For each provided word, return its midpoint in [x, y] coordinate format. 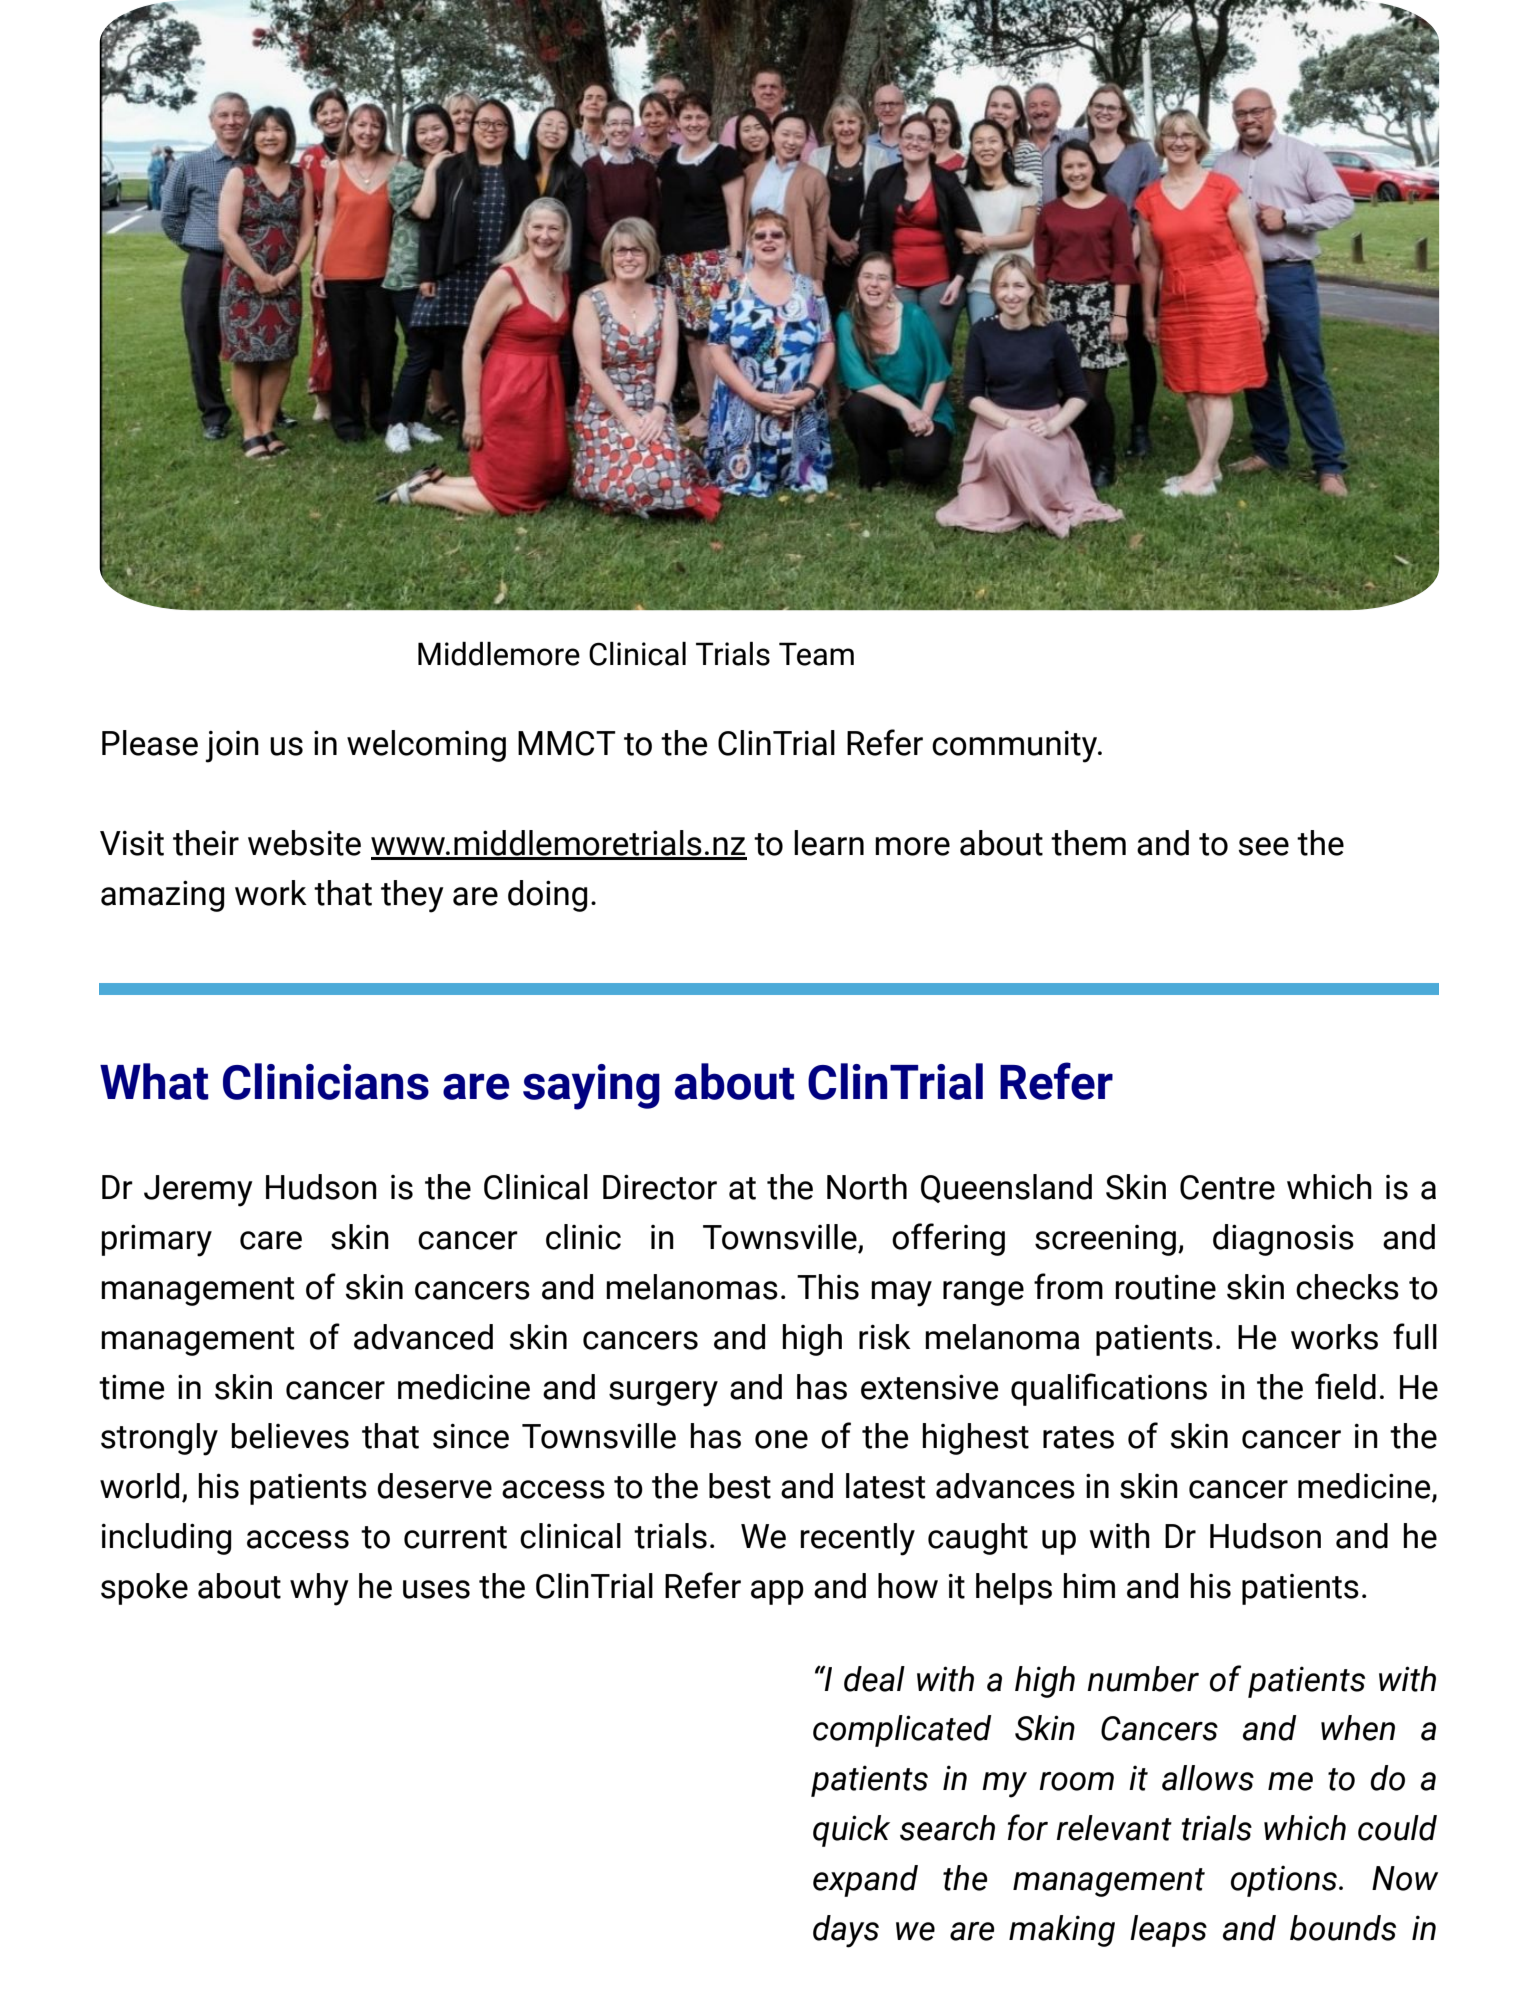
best [740, 1486]
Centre [1227, 1187]
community [1016, 747]
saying [591, 1087]
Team [816, 654]
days [846, 1931]
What [154, 1081]
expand [865, 1881]
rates [1078, 1437]
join [232, 747]
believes [290, 1436]
